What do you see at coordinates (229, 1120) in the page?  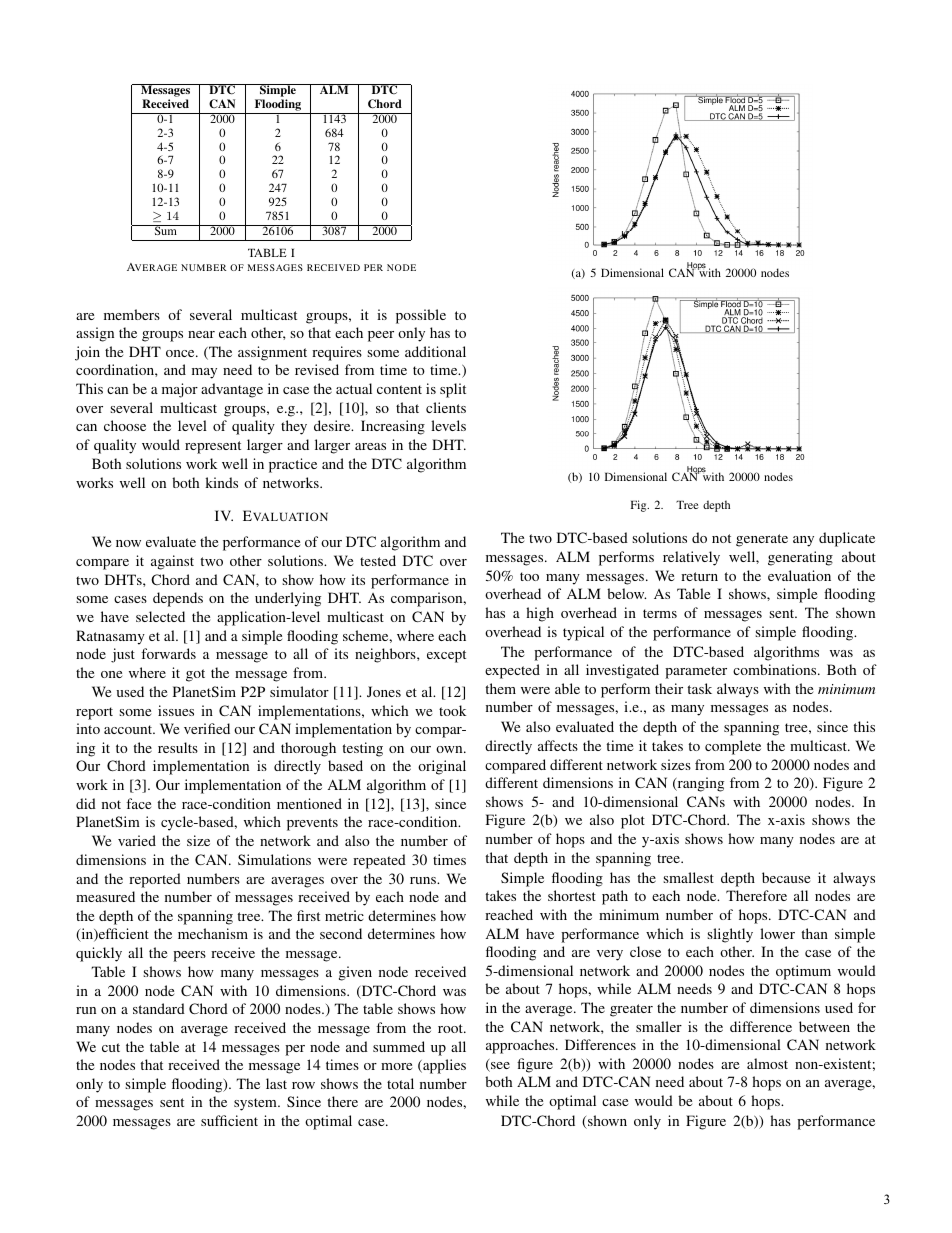 I see `sufficient` at bounding box center [229, 1120].
